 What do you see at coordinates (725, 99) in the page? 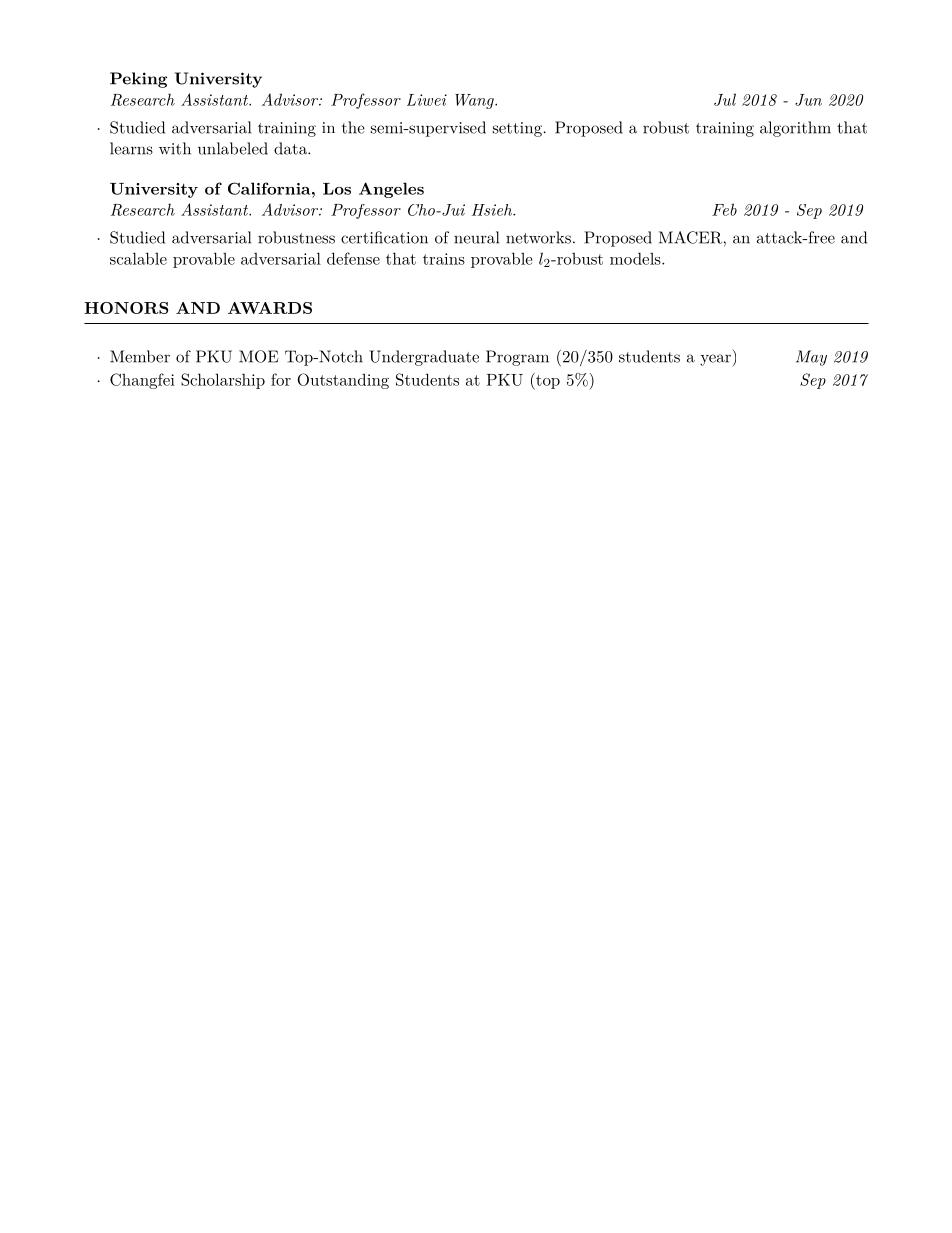
I see `Jul` at bounding box center [725, 99].
